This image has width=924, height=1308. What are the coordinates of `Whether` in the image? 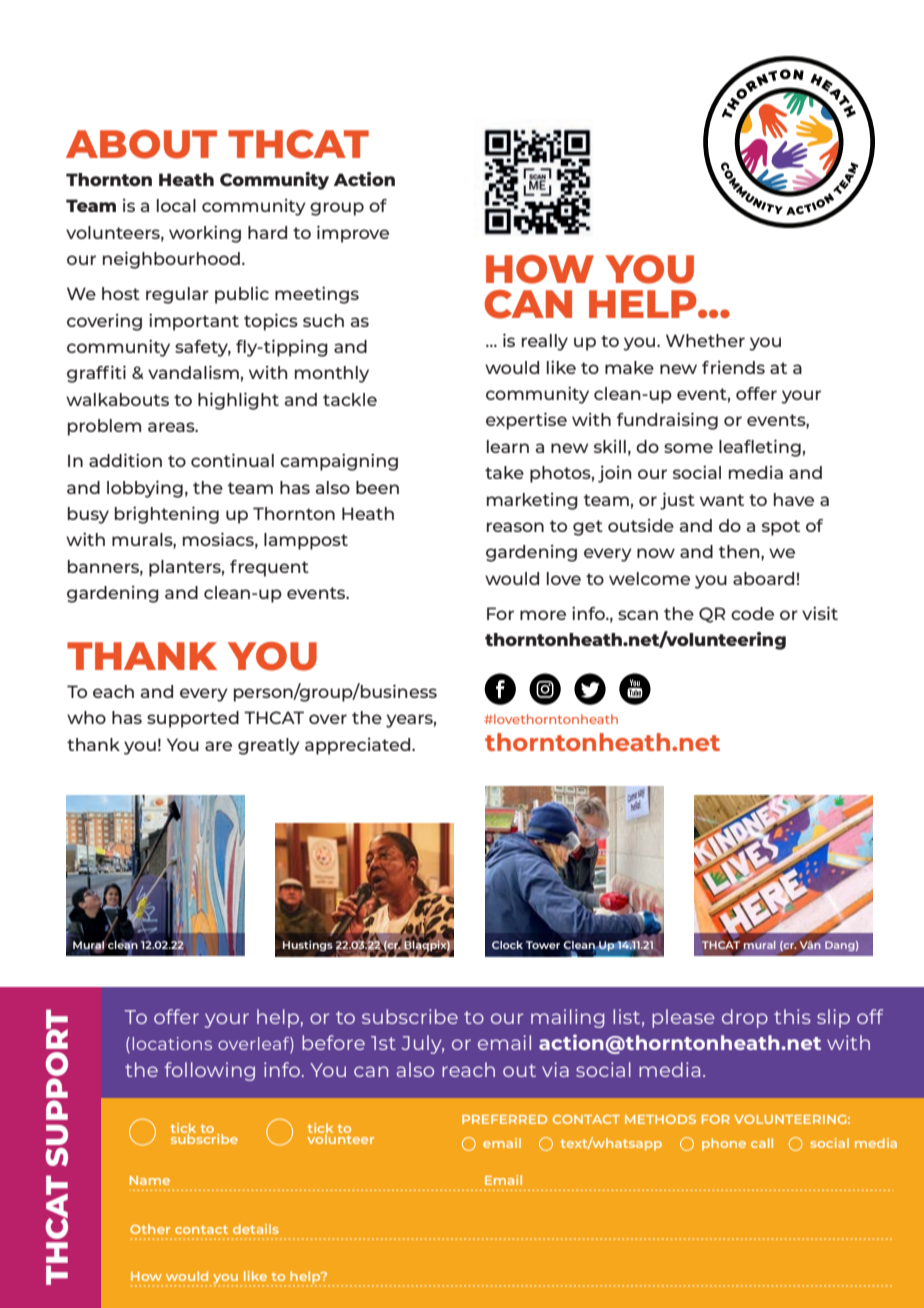 It's located at (705, 340).
